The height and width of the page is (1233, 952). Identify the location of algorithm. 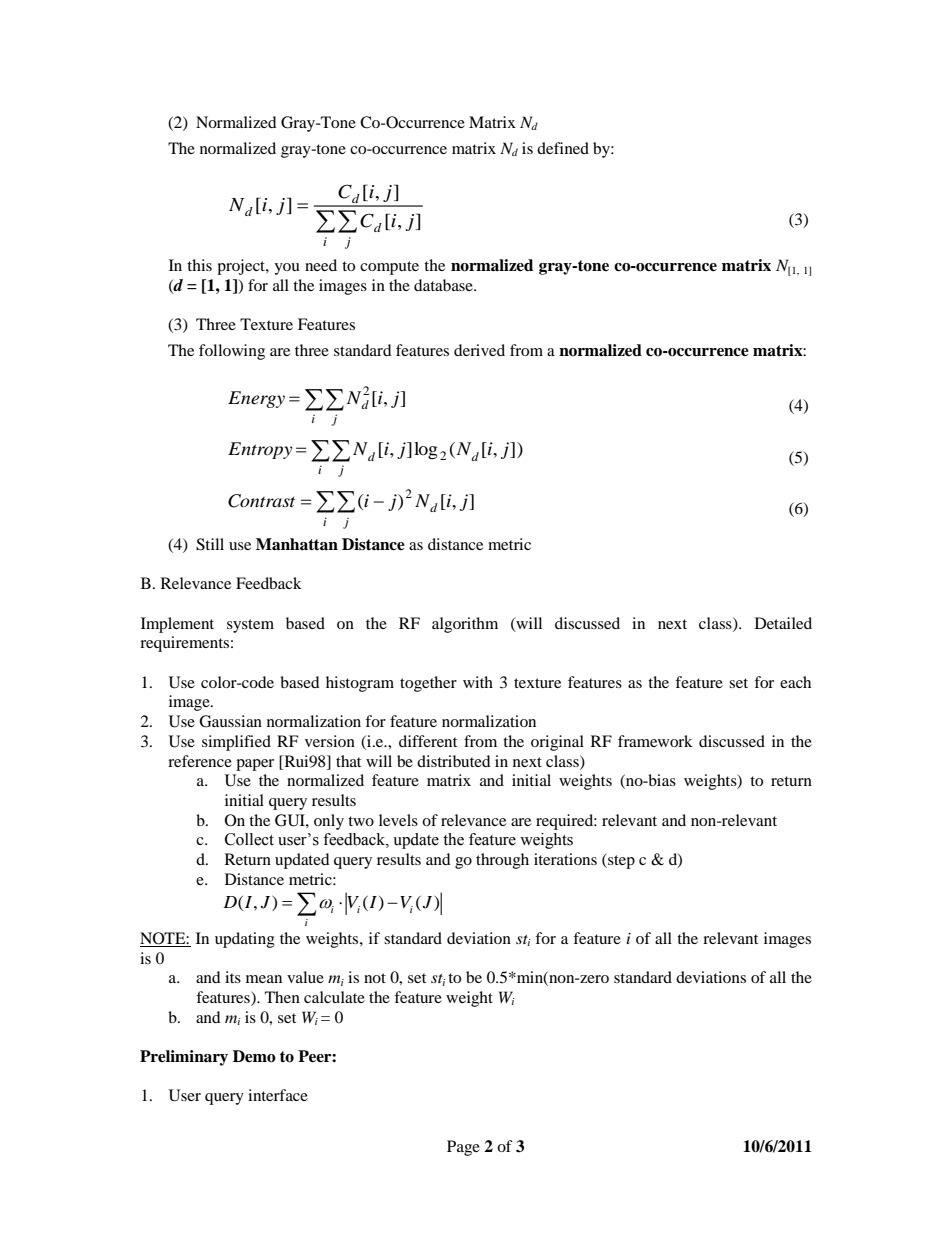
(465, 625).
